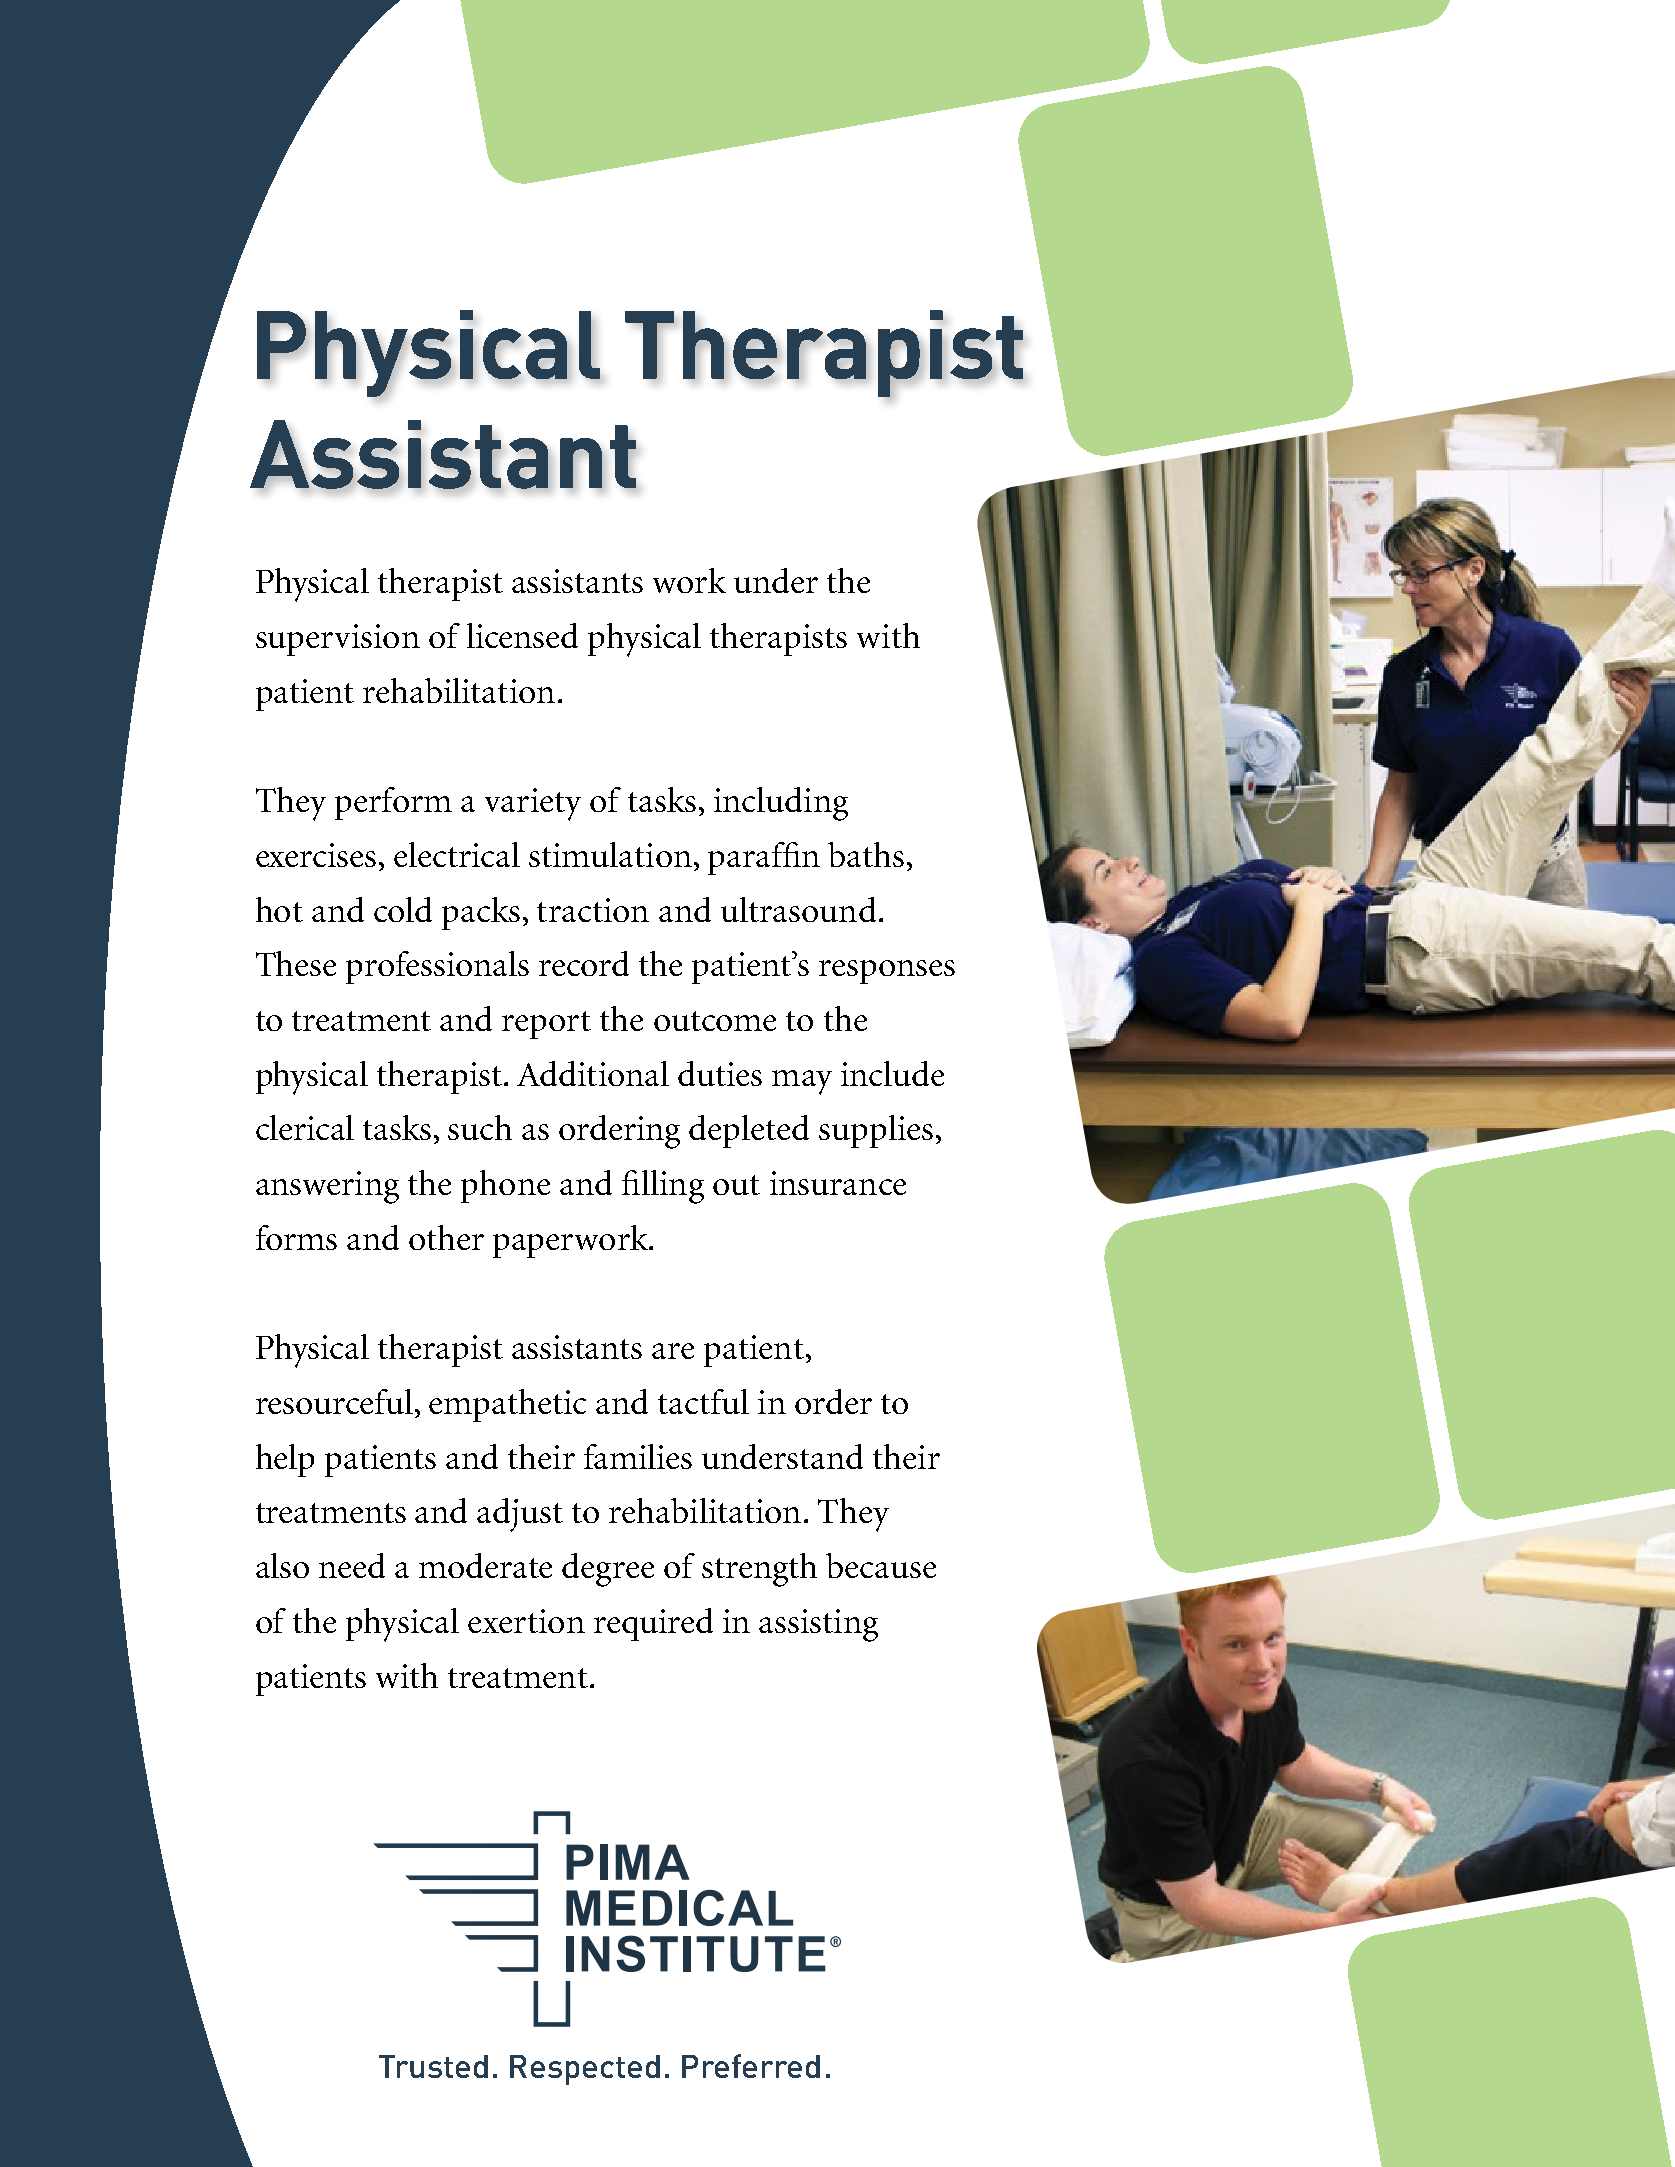 Image resolution: width=1675 pixels, height=2167 pixels. Describe the element at coordinates (352, 1565) in the image. I see `need` at that location.
